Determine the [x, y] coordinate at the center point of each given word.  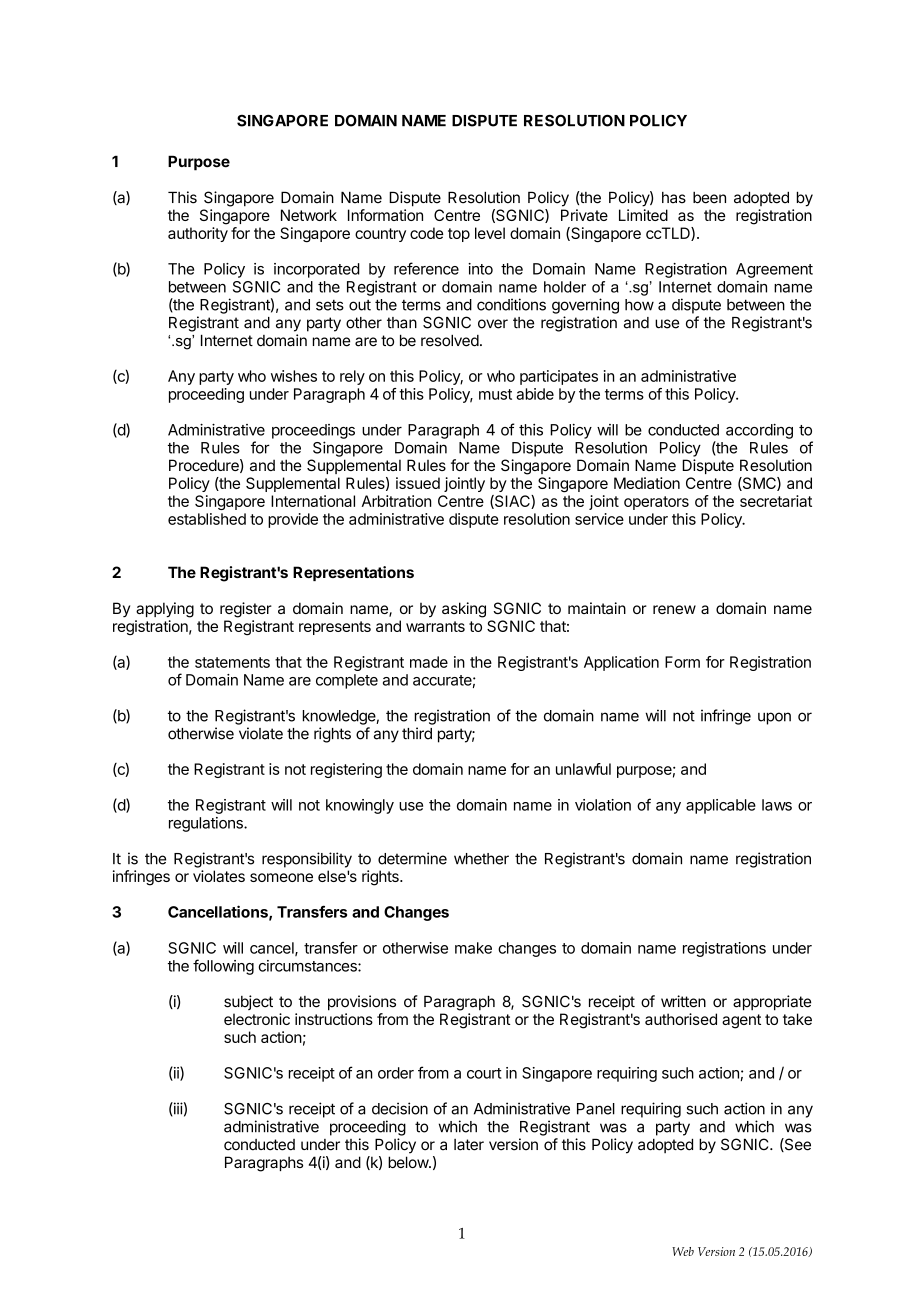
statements [232, 662]
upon [774, 718]
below [409, 1162]
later [469, 1145]
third [417, 733]
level [490, 233]
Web [683, 1251]
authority [198, 234]
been [709, 198]
